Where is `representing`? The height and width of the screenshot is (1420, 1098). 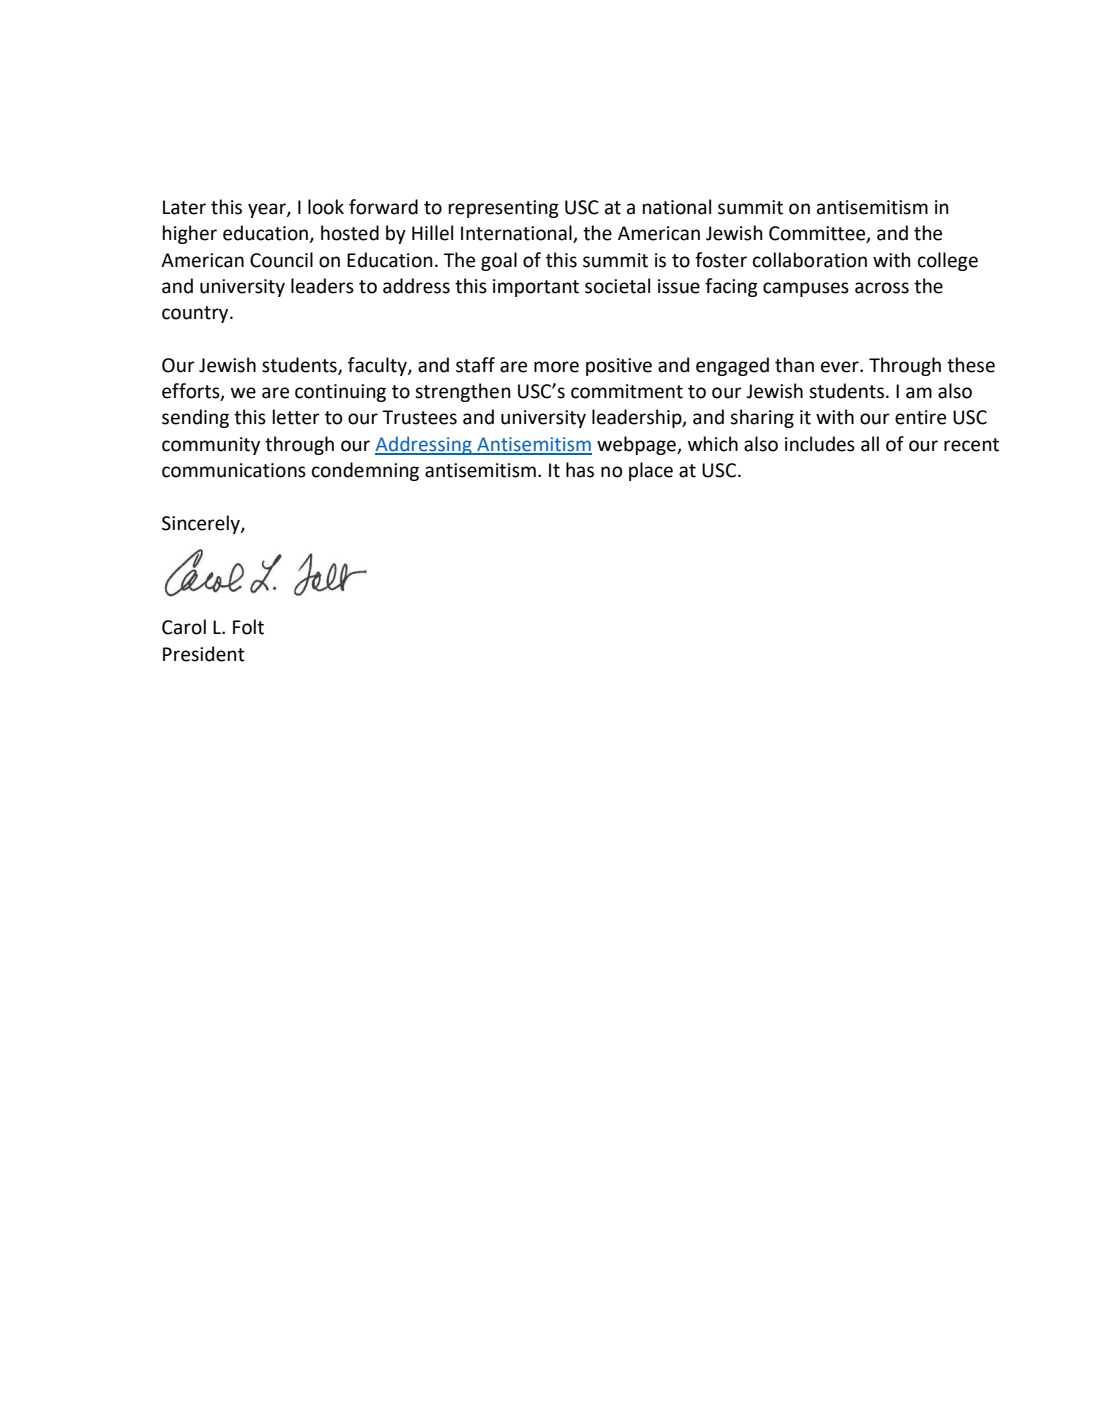
representing is located at coordinates (504, 209).
